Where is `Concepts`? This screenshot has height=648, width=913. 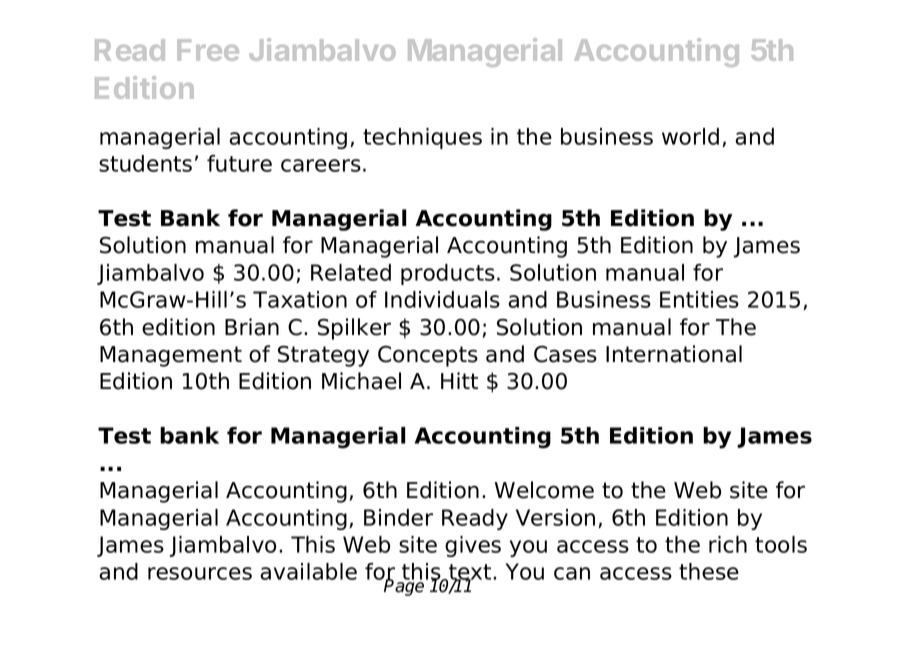
Concepts is located at coordinates (428, 356).
